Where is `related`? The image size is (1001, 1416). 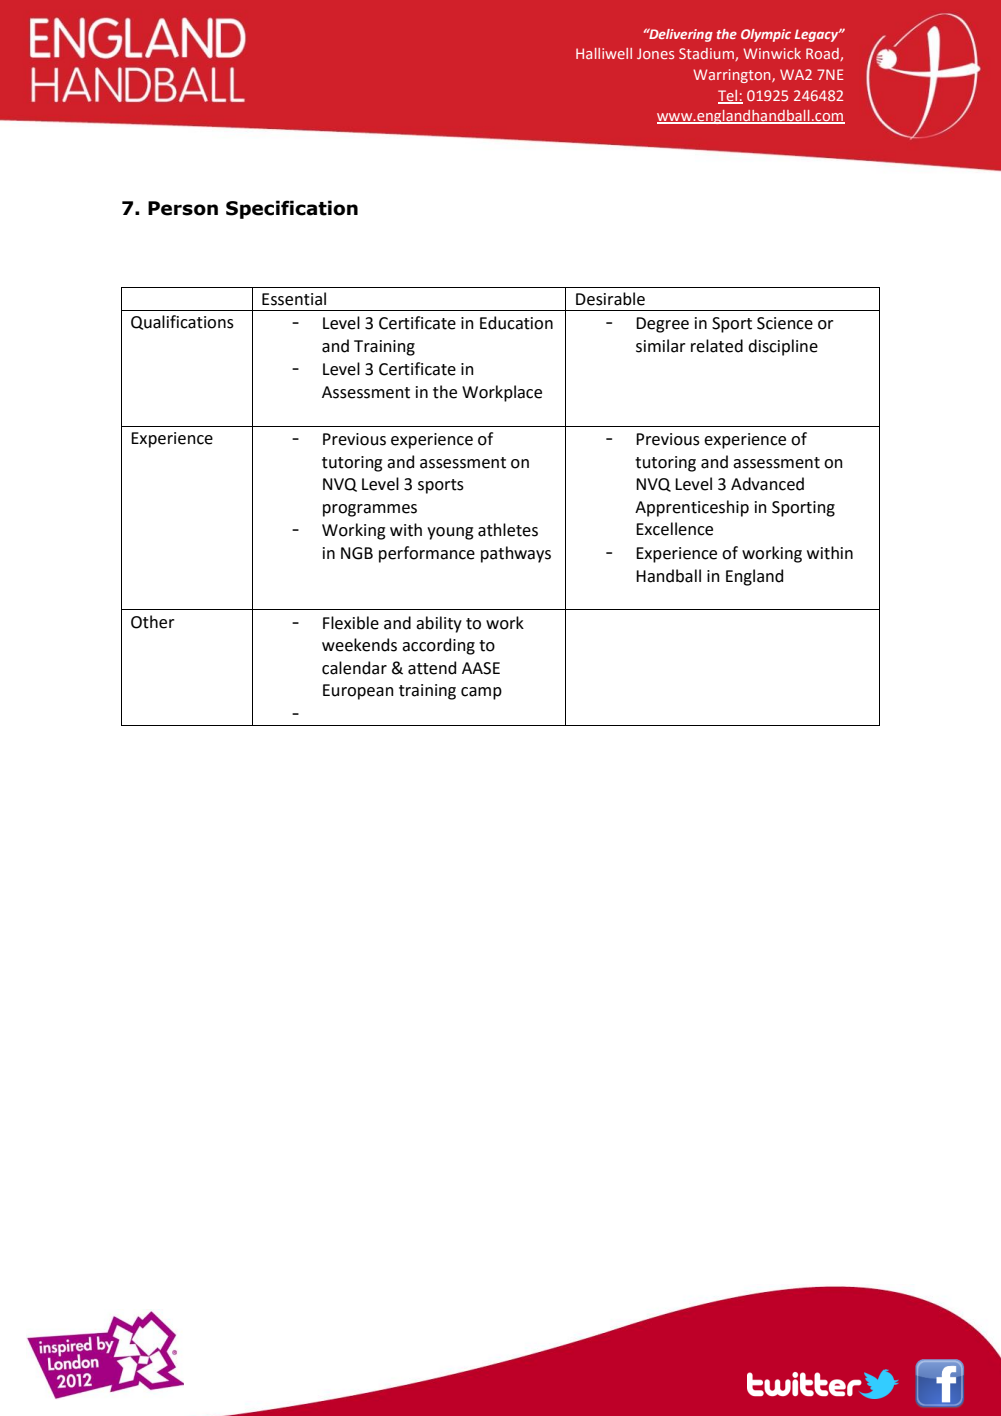
related is located at coordinates (717, 346).
